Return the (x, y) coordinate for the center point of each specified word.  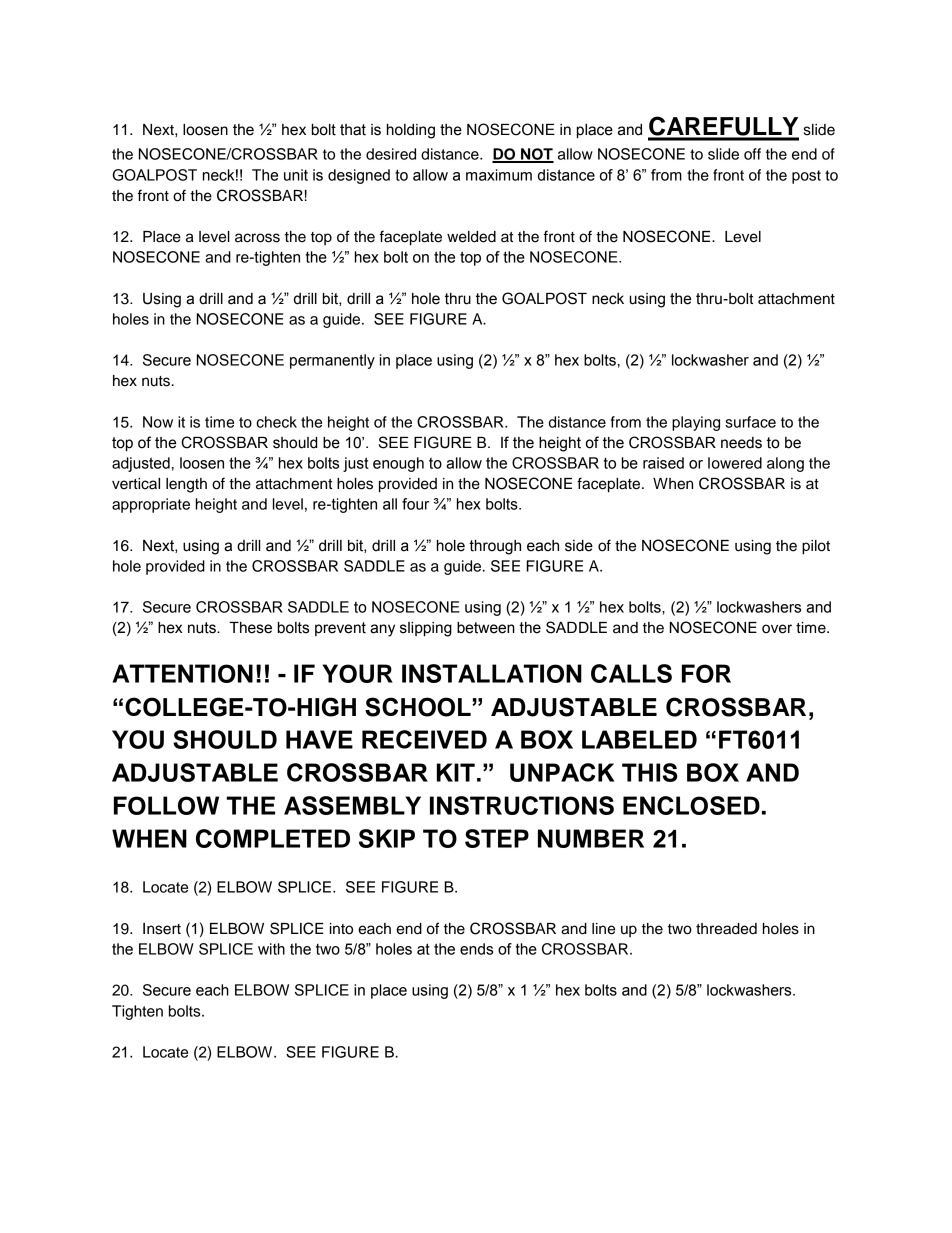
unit (296, 175)
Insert (162, 929)
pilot (816, 547)
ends (476, 949)
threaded (726, 929)
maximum (499, 175)
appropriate (151, 505)
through (495, 547)
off (752, 154)
